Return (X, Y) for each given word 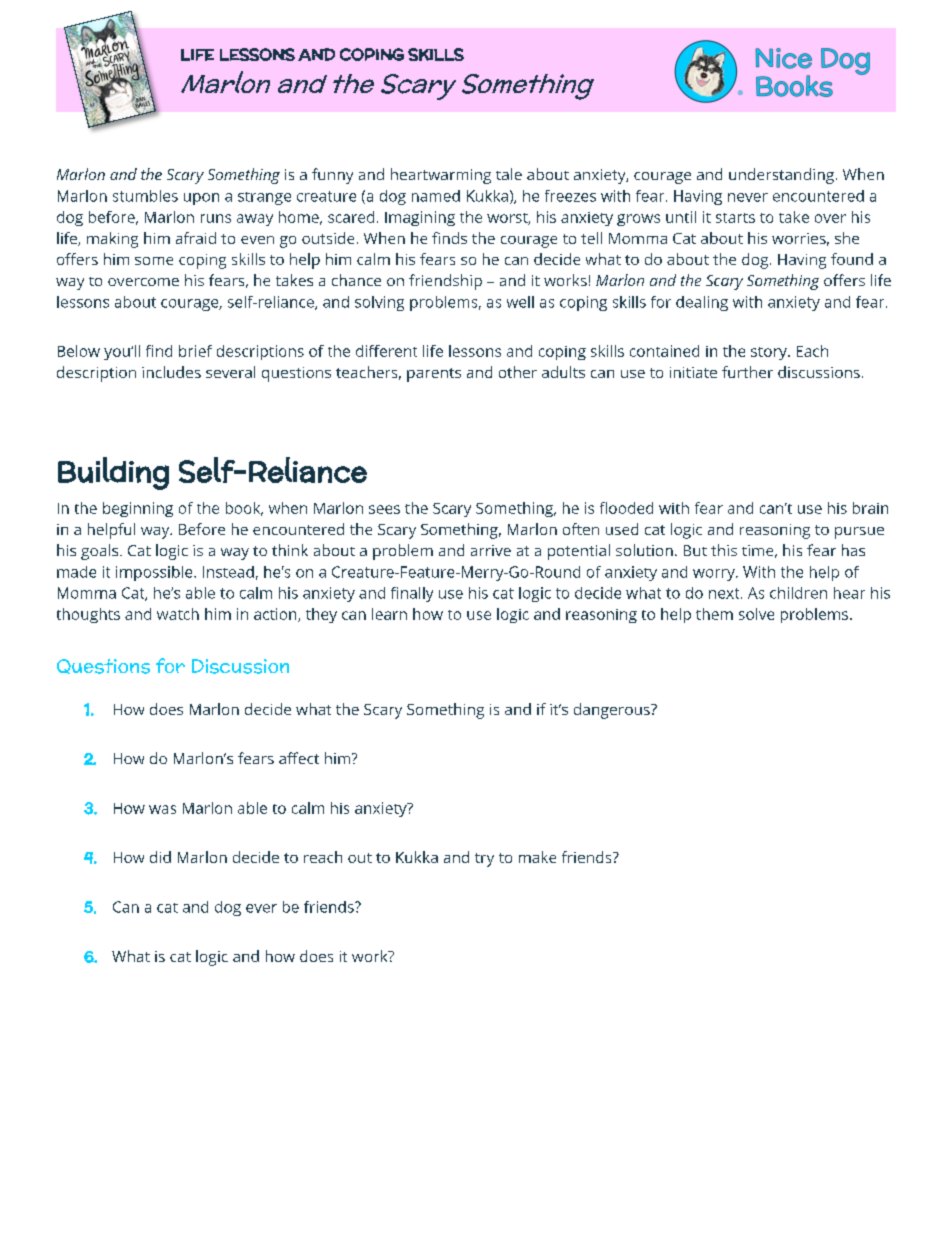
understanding (781, 176)
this (724, 550)
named (436, 196)
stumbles (145, 196)
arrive (491, 550)
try (484, 860)
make (537, 857)
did (160, 857)
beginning (138, 509)
